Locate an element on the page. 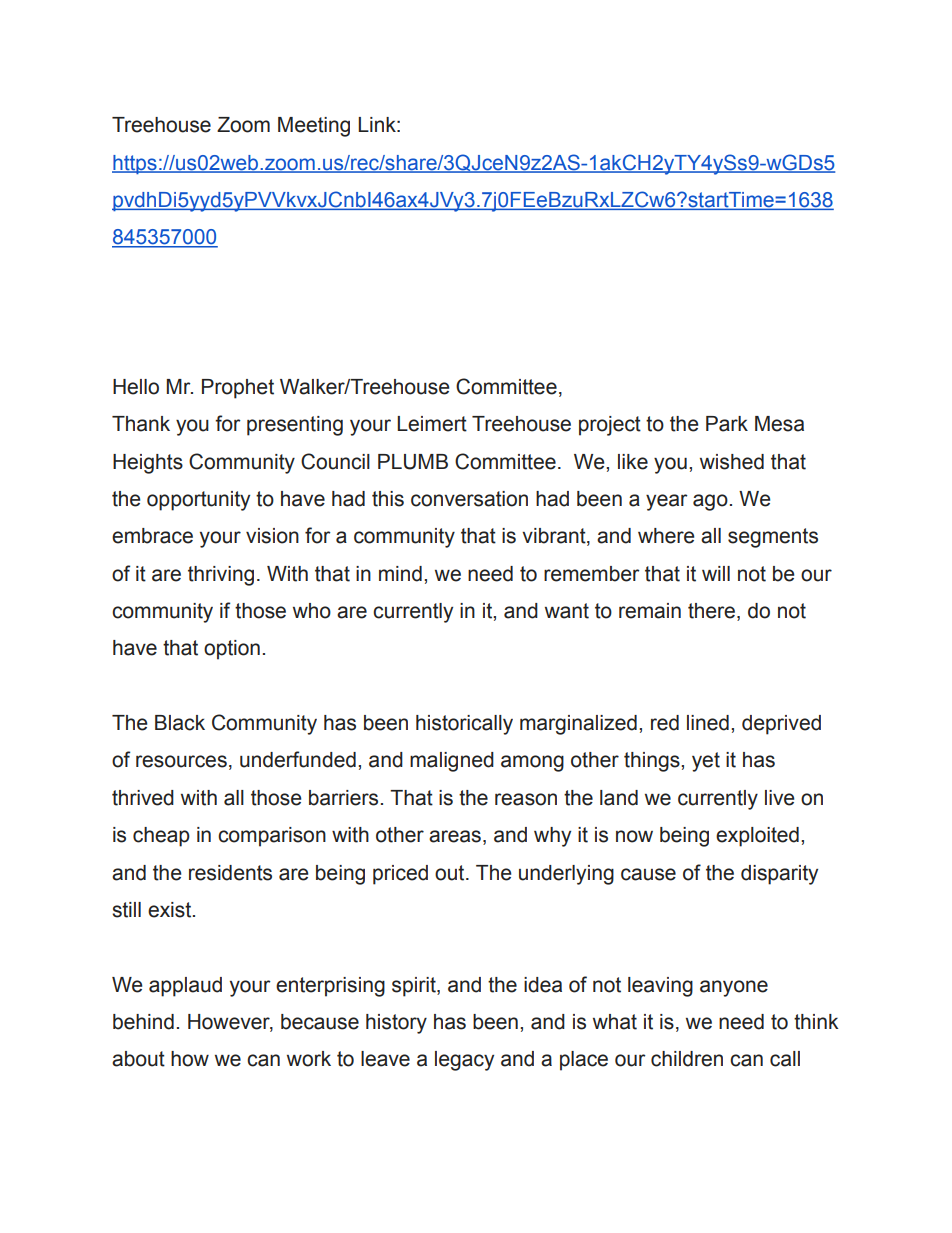 Image resolution: width=952 pixels, height=1233 pixels. maligned is located at coordinates (452, 762).
